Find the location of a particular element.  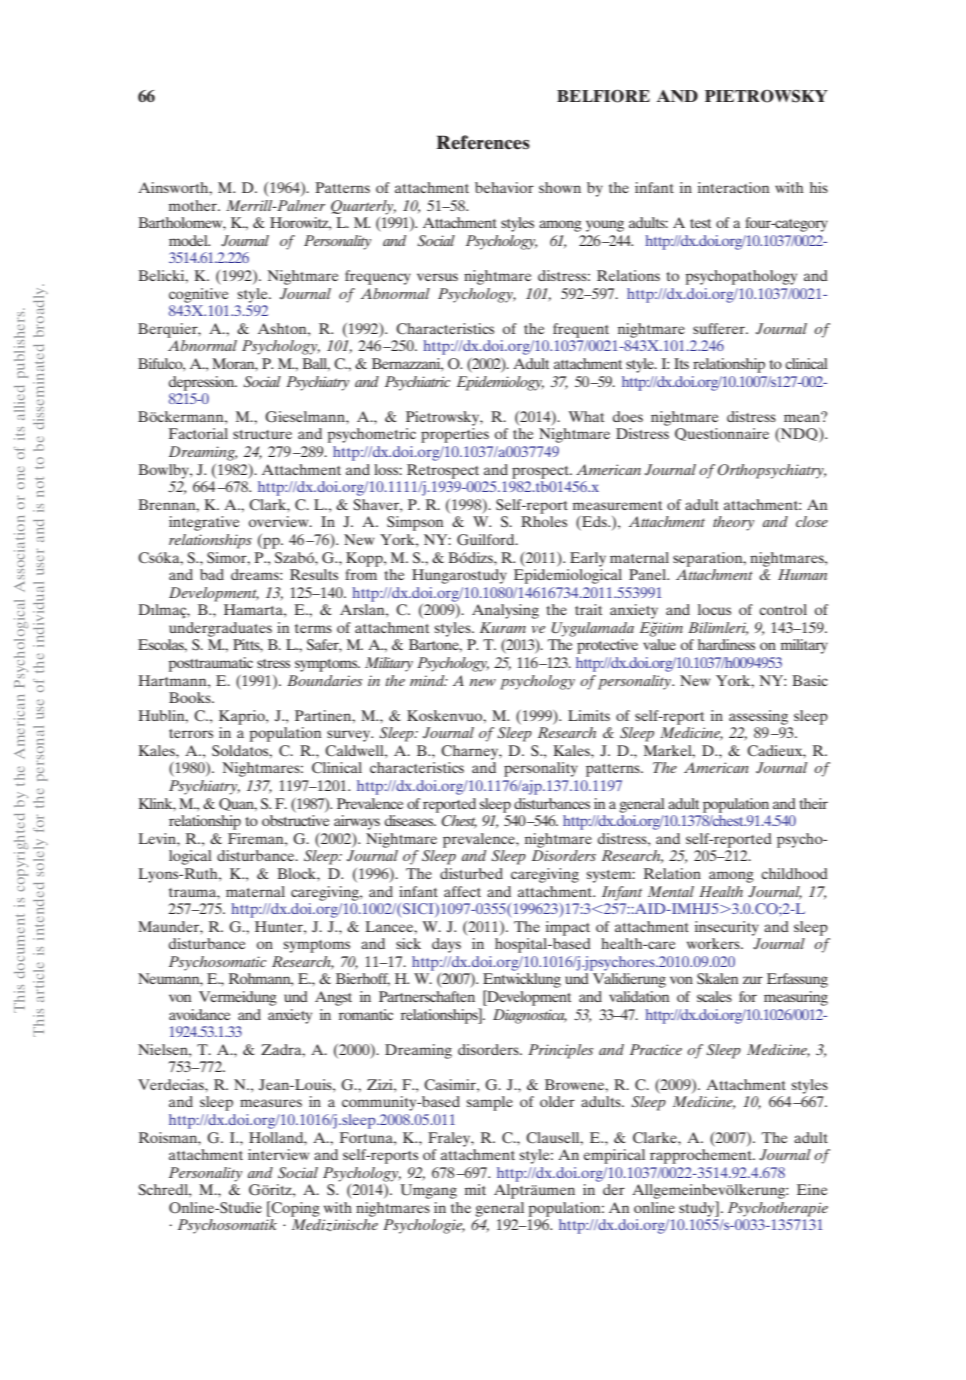

insecurity is located at coordinates (727, 928).
